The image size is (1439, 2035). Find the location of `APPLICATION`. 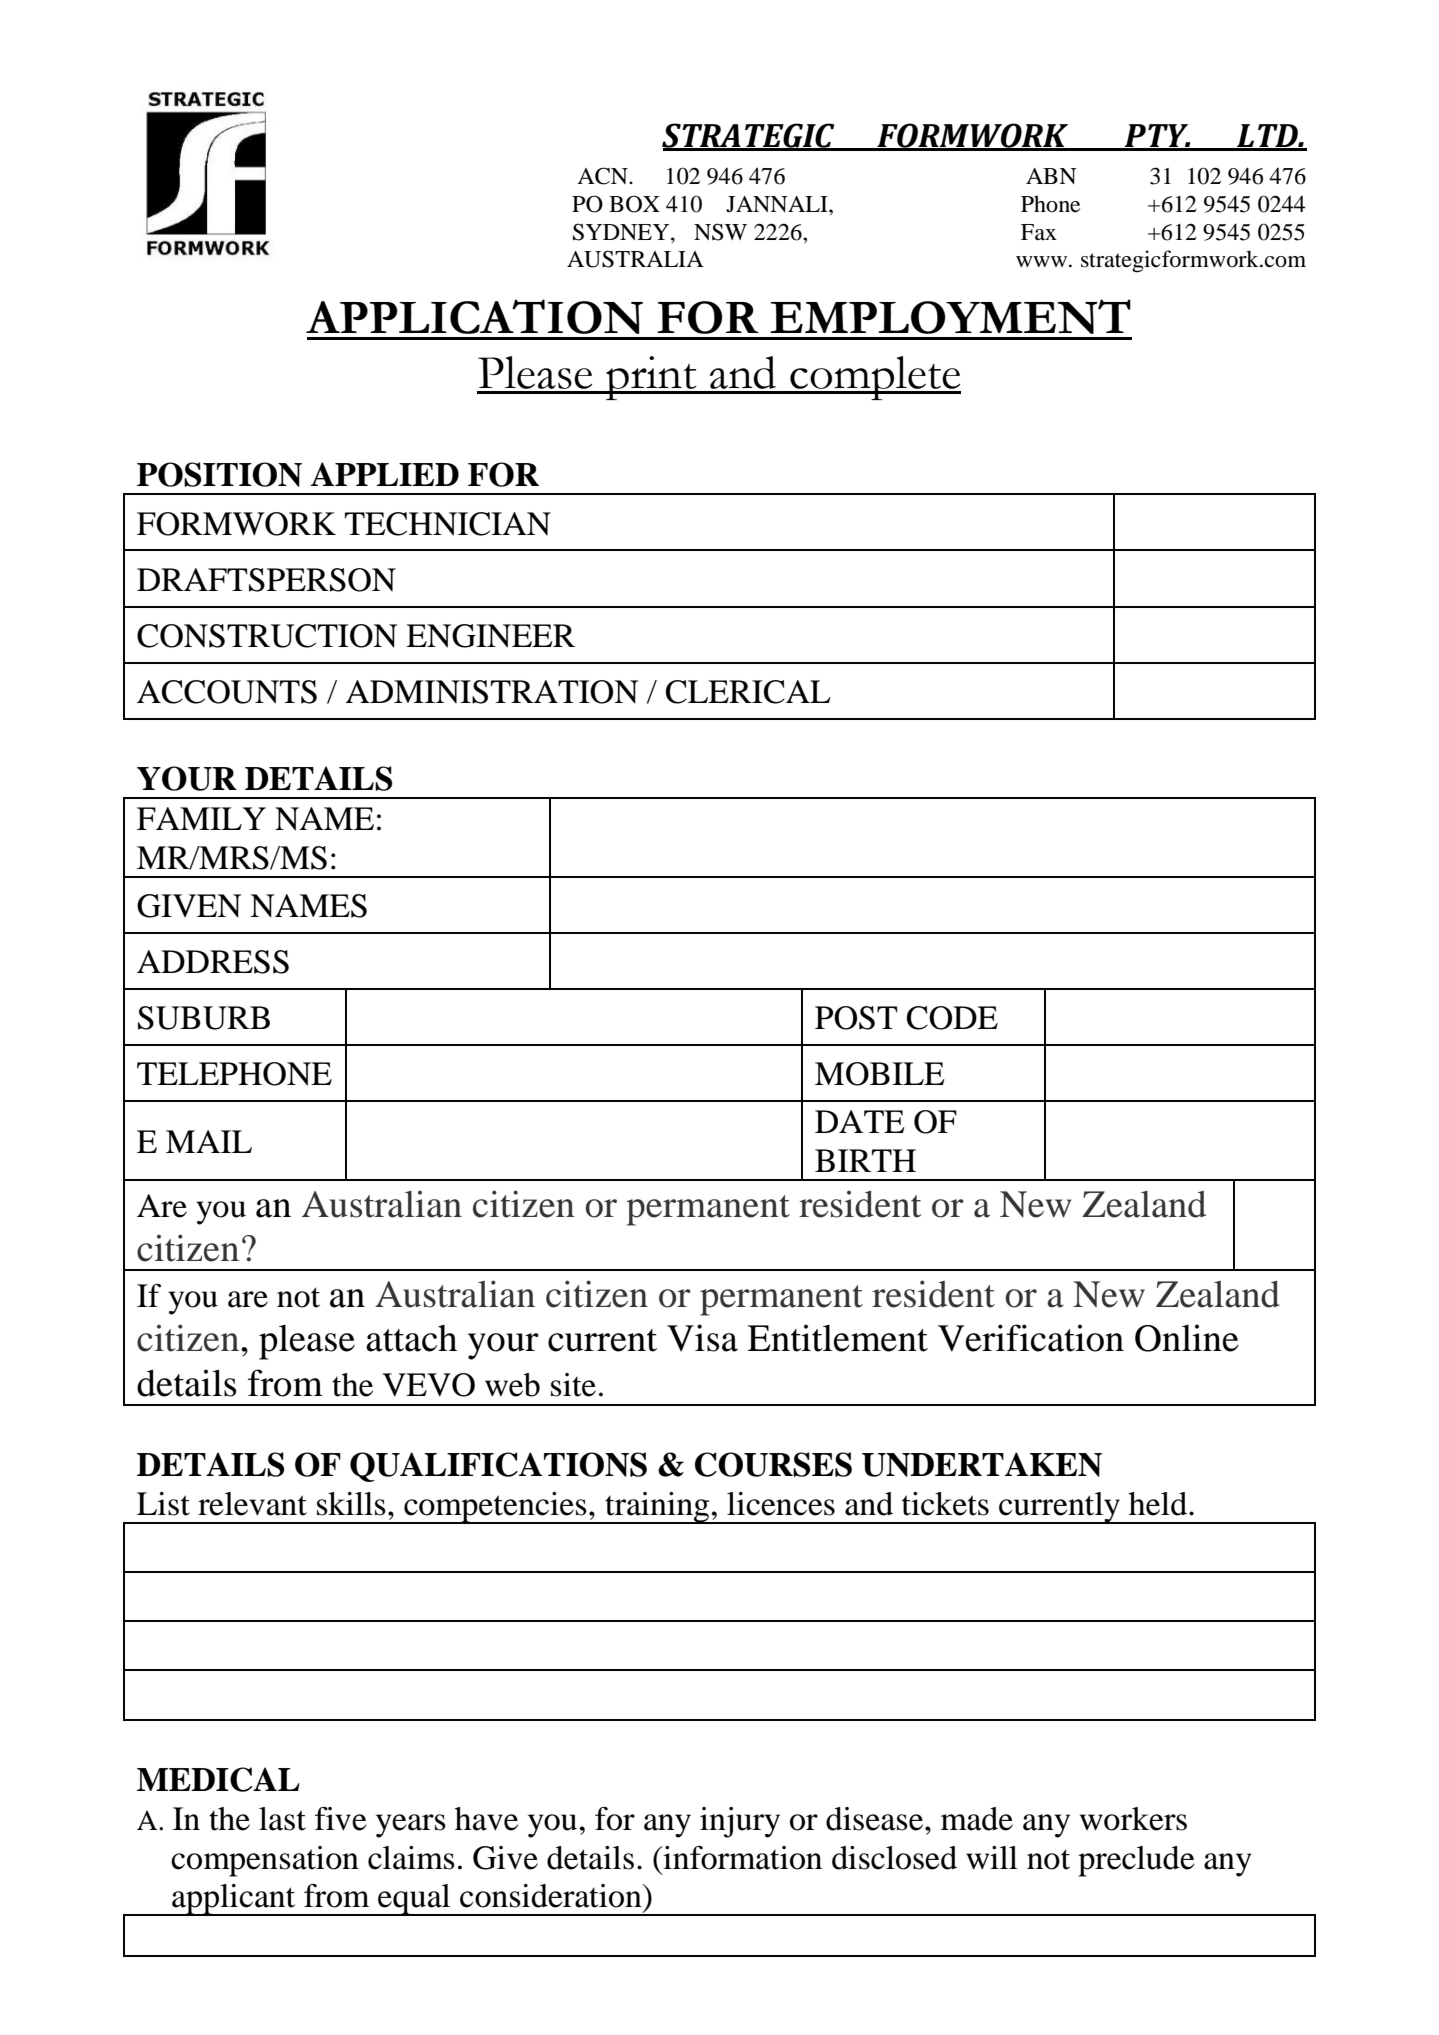

APPLICATION is located at coordinates (474, 316).
